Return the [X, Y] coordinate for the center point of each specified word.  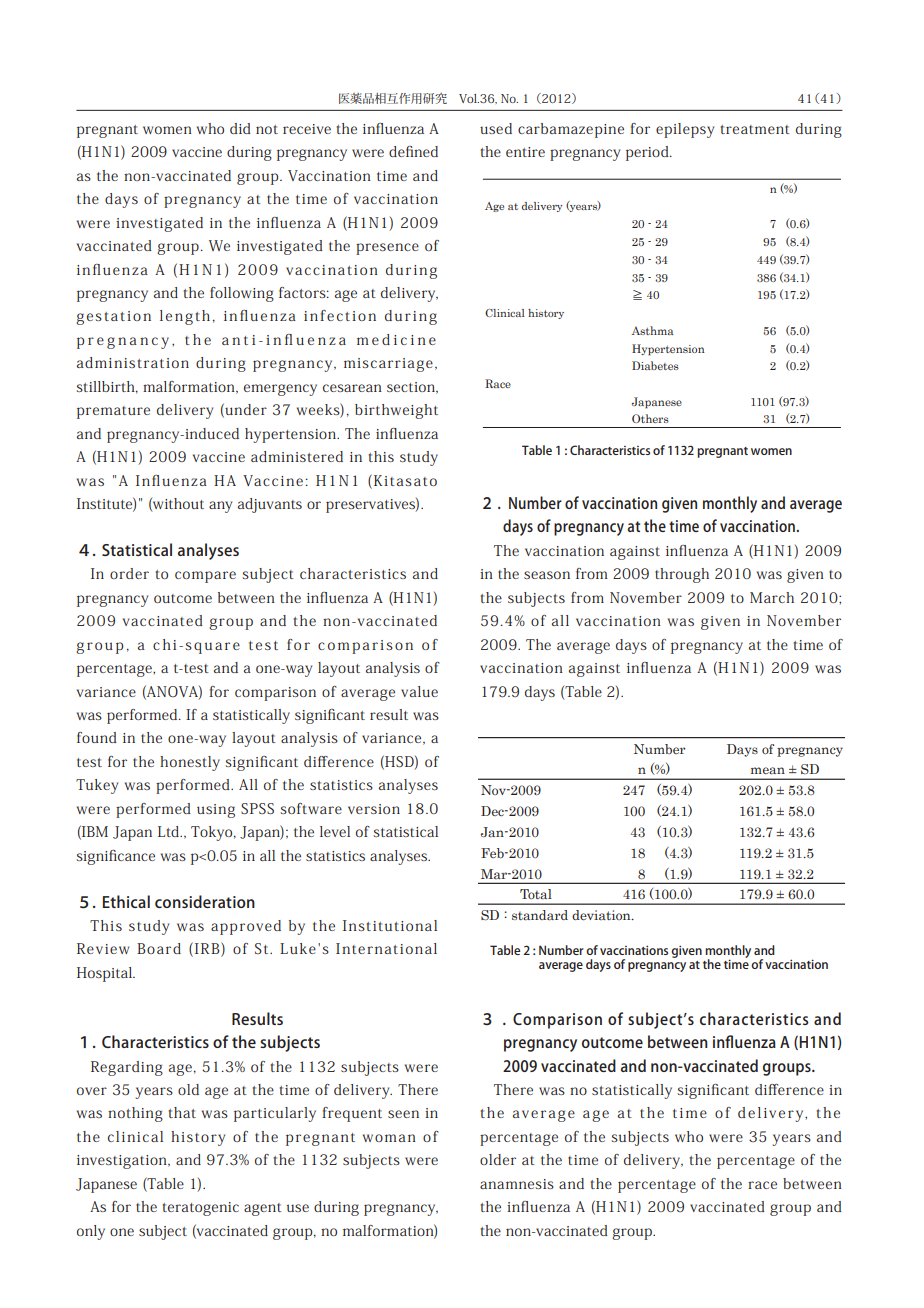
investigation [123, 1162]
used [496, 128]
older [498, 1159]
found [97, 737]
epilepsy [685, 130]
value [419, 691]
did [240, 128]
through [682, 575]
